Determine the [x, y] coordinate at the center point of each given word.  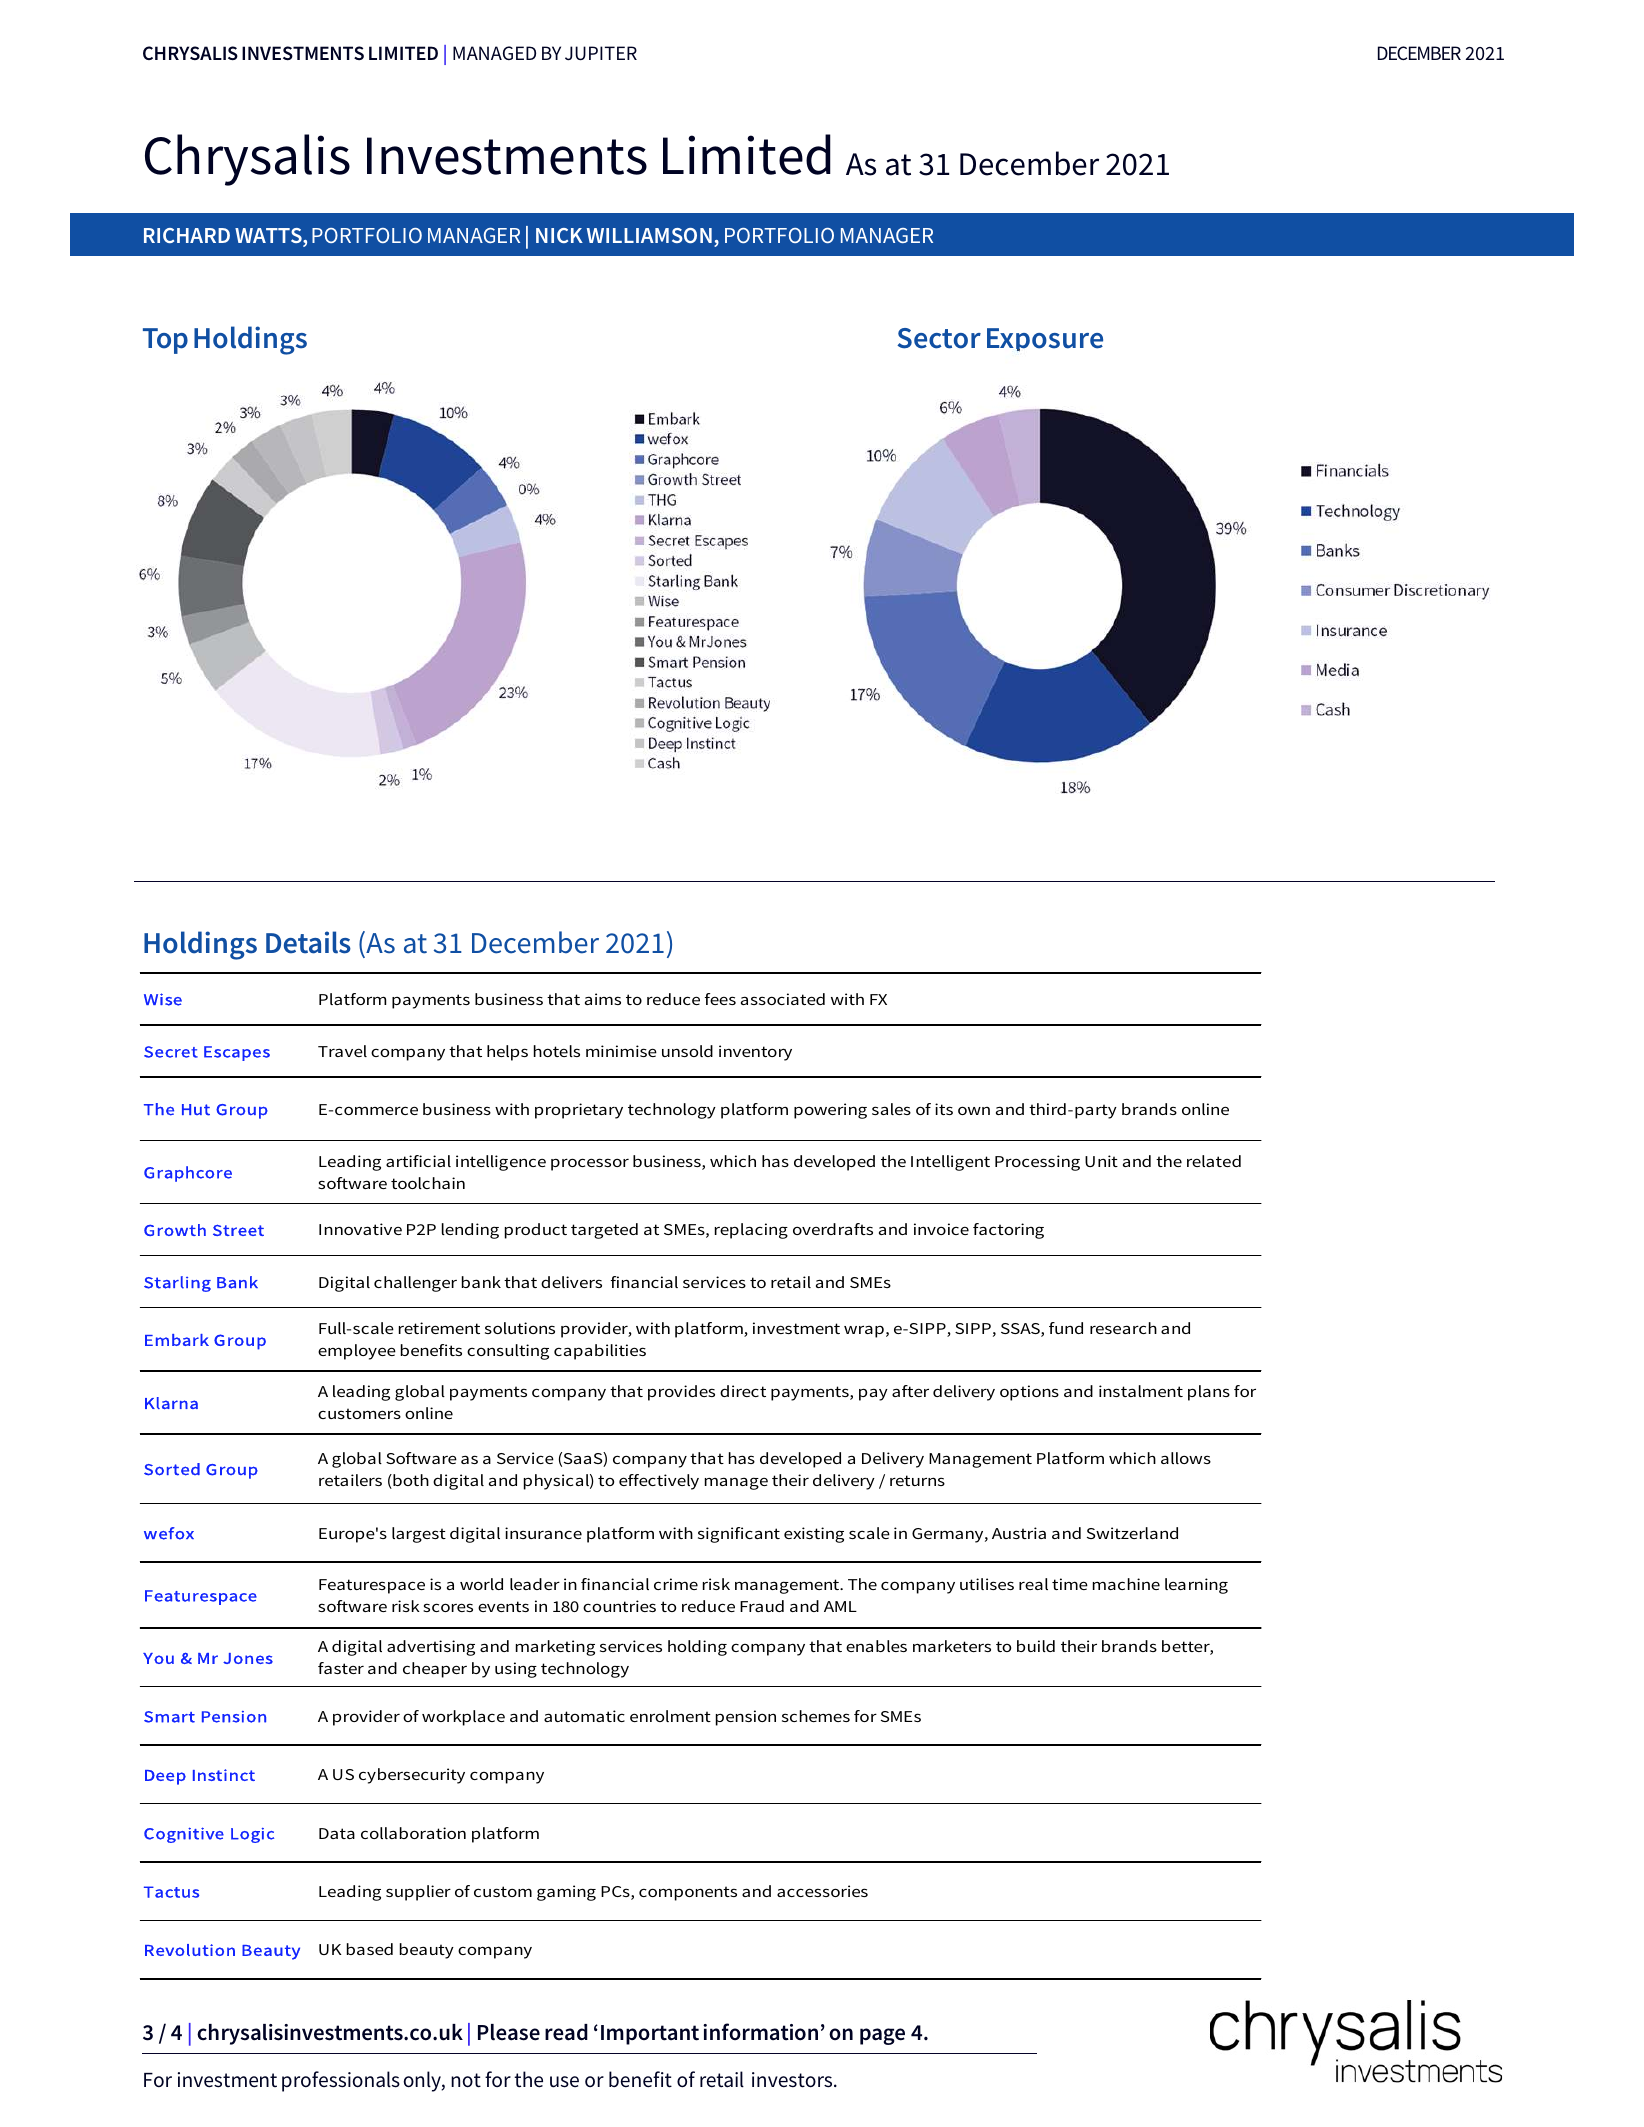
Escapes [237, 1053]
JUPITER [601, 53]
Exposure [1045, 340]
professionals [341, 2081]
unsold [687, 1051]
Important [650, 2035]
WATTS [269, 237]
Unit [1101, 1161]
